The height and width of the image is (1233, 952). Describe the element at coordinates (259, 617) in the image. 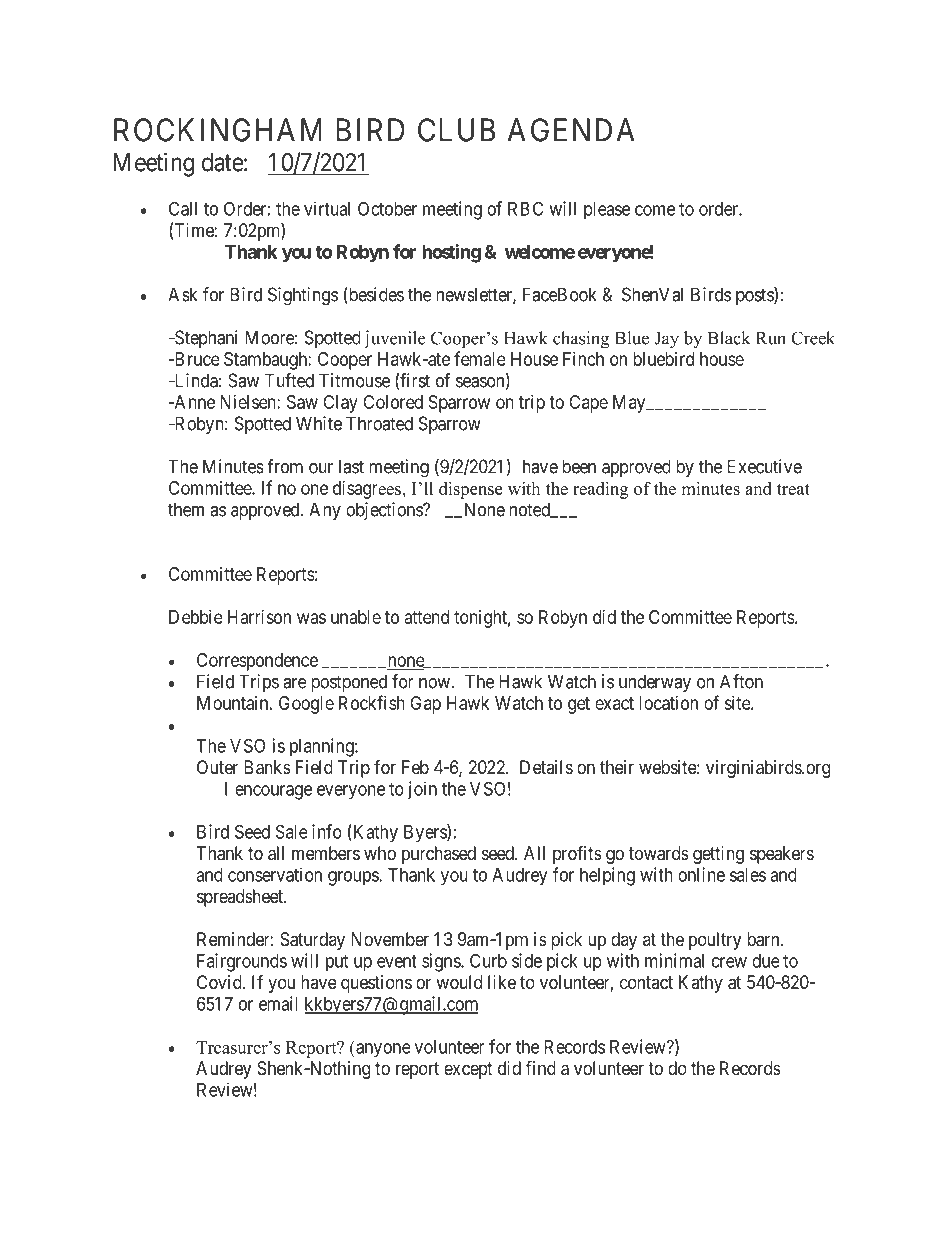

I see `Harrison` at that location.
